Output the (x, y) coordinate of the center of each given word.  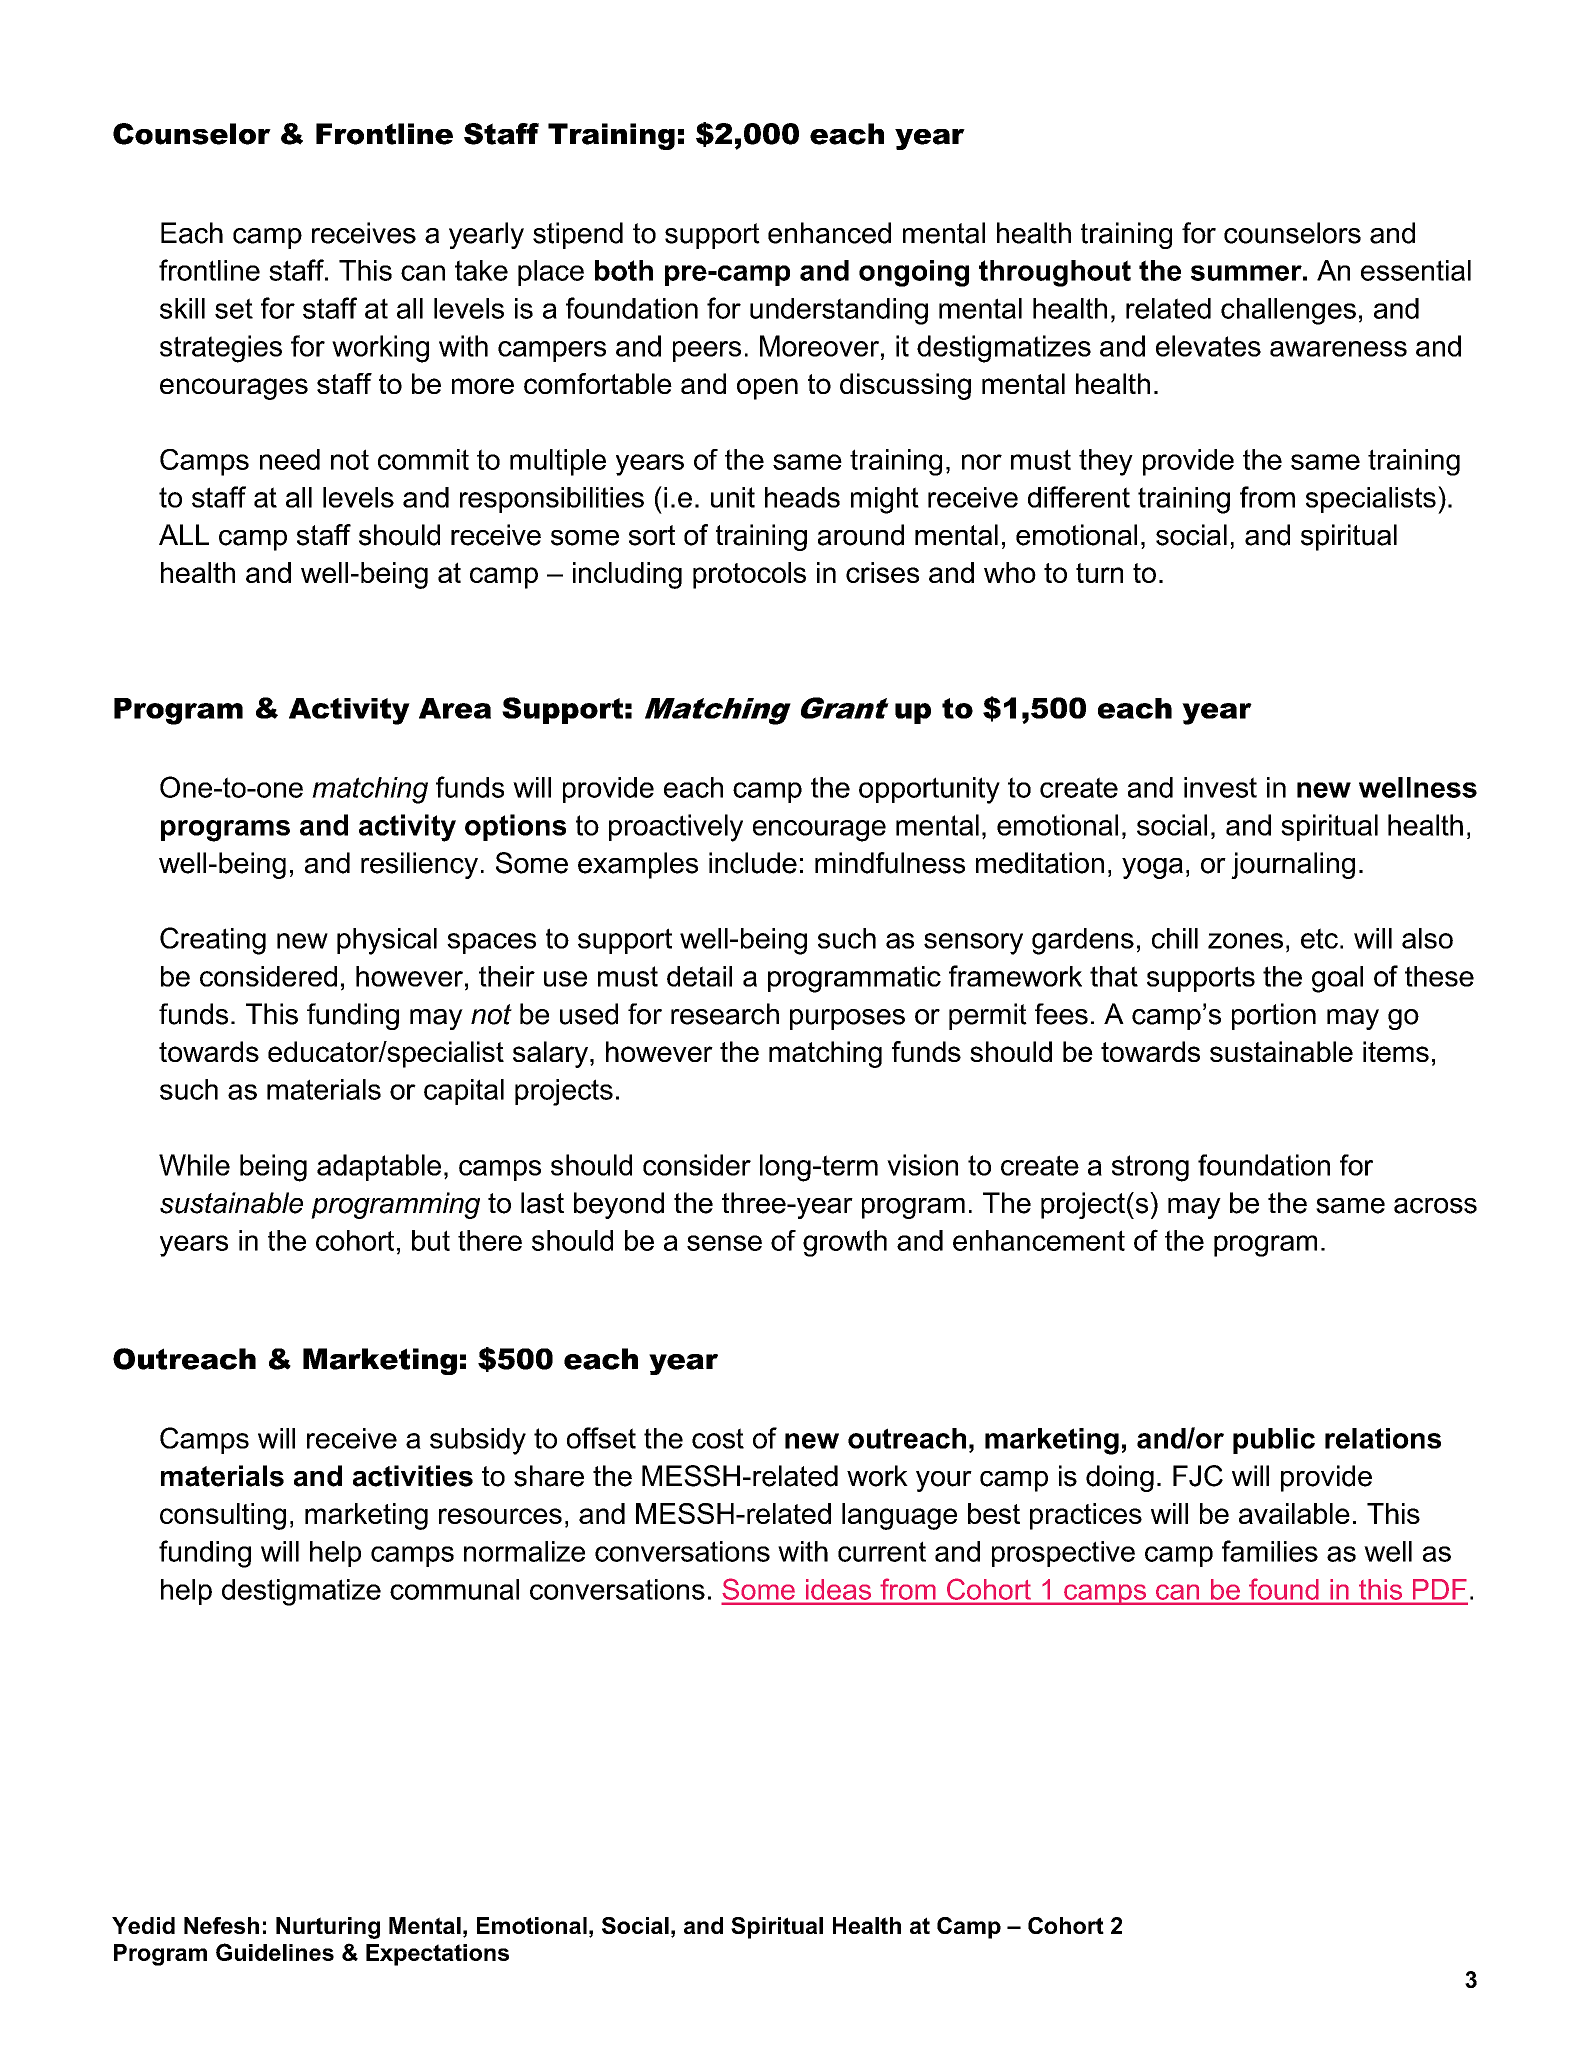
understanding (839, 311)
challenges (1288, 311)
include (753, 863)
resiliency (419, 865)
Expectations (437, 1955)
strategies (221, 349)
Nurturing (328, 1928)
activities (413, 1476)
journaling (1293, 865)
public (1274, 1441)
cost (718, 1438)
